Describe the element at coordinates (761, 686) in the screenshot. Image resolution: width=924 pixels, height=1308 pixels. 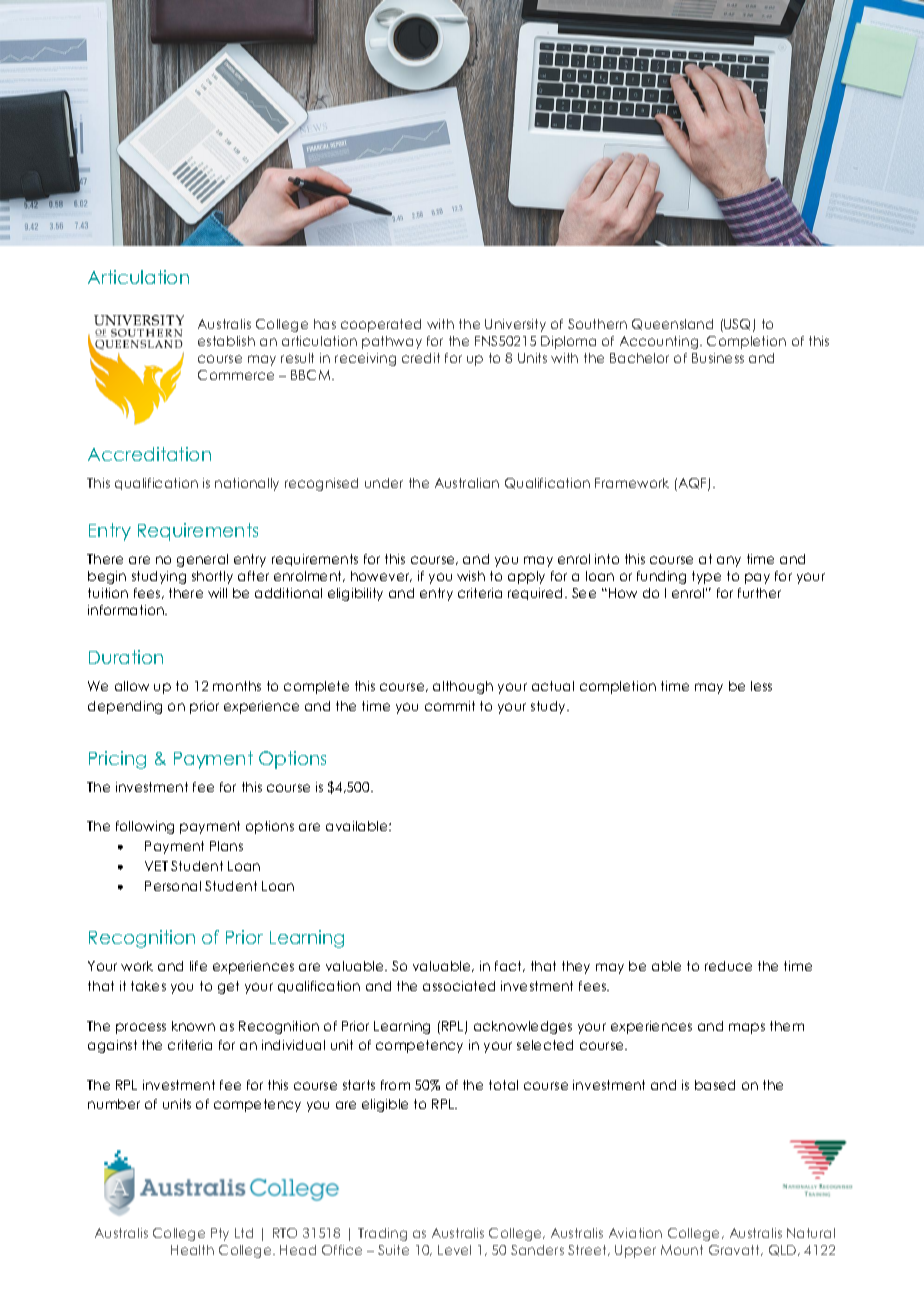
I see `less` at that location.
